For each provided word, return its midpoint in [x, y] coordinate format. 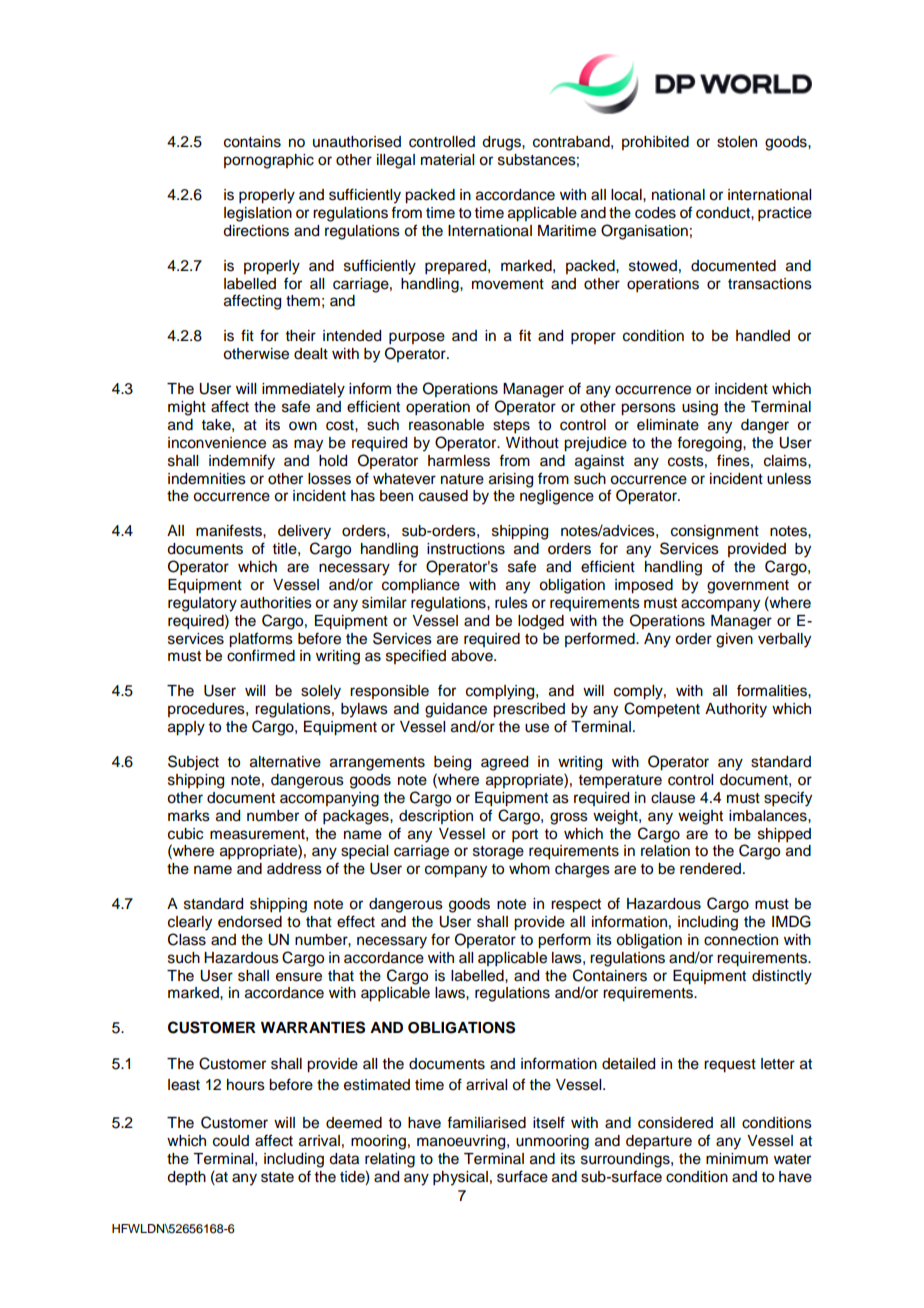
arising [511, 480]
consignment [715, 532]
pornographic [269, 161]
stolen [737, 142]
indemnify [242, 462]
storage [498, 853]
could [231, 1141]
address [294, 869]
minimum [737, 1159]
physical [460, 1178]
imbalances [769, 816]
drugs [502, 143]
